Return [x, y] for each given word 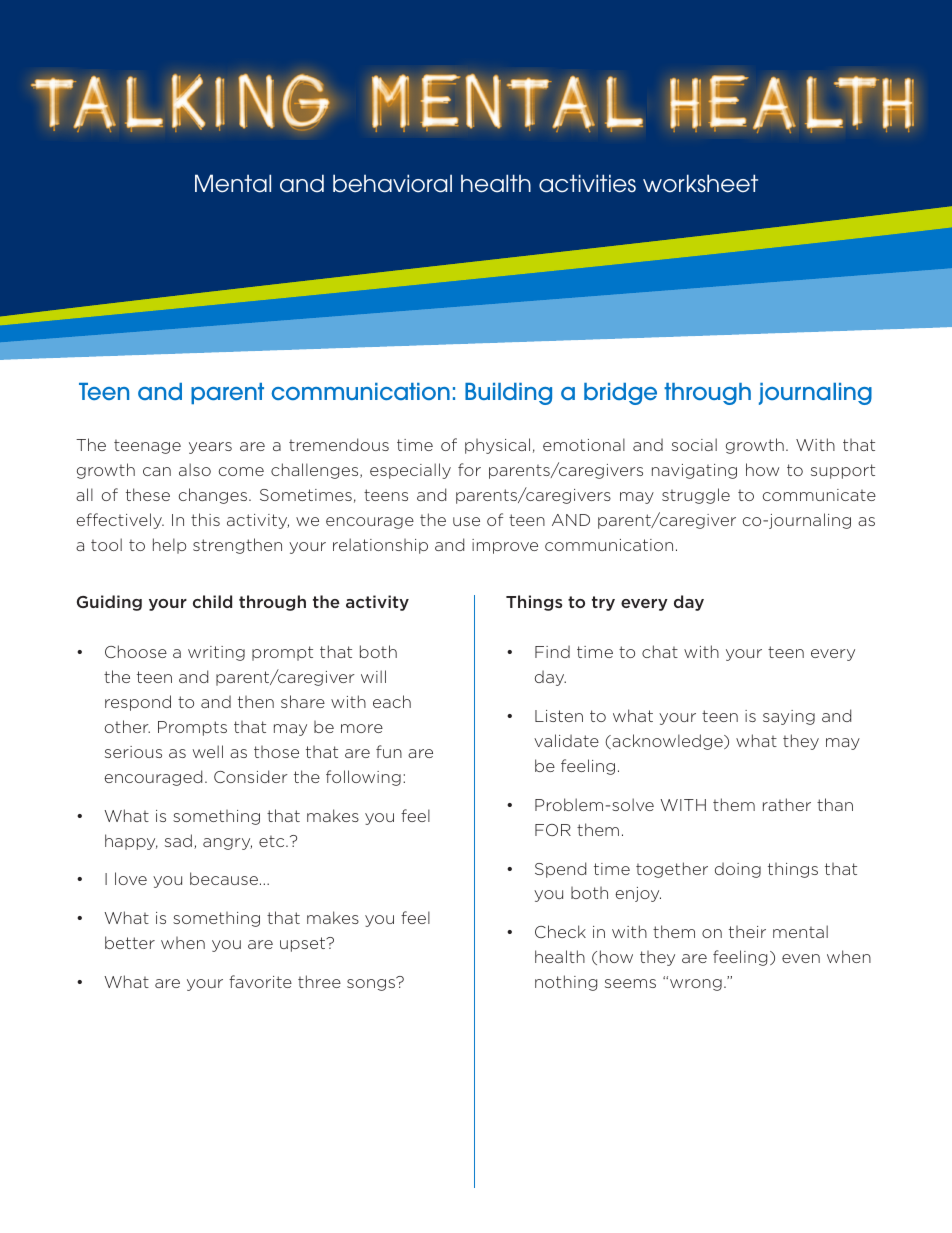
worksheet [700, 183]
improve [505, 546]
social [694, 444]
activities [587, 183]
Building [508, 394]
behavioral [392, 183]
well [208, 751]
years [210, 448]
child [212, 601]
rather [787, 804]
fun [389, 751]
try [603, 603]
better [130, 942]
